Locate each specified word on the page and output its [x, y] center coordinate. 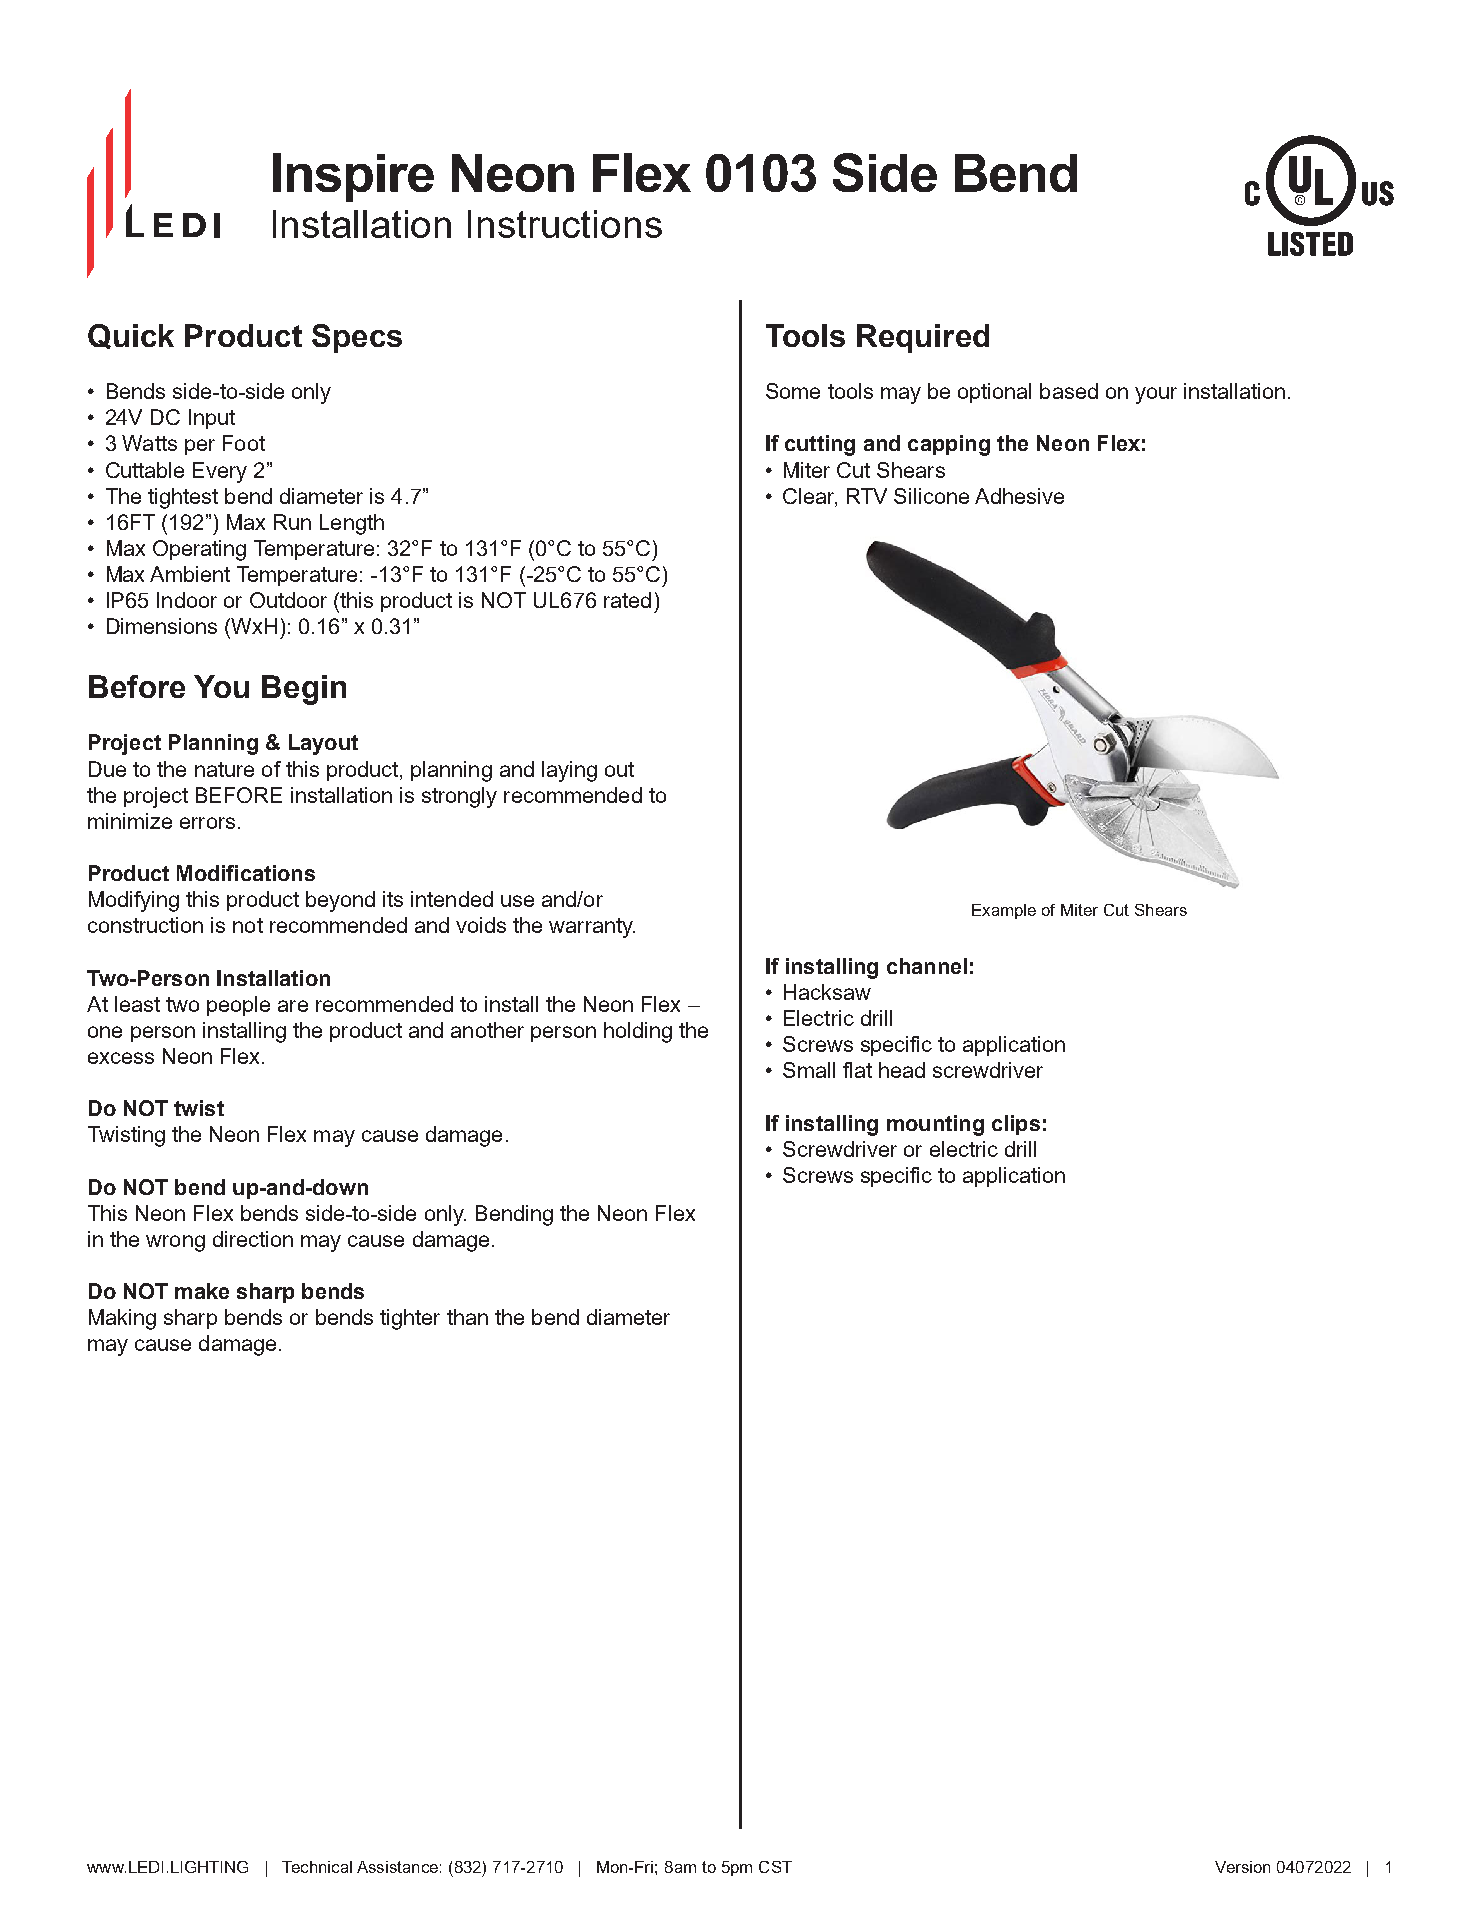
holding [638, 1032]
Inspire [353, 177]
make [202, 1291]
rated [627, 600]
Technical [317, 1867]
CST [775, 1867]
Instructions [565, 224]
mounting [935, 1125]
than [467, 1317]
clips [1016, 1125]
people [238, 1006]
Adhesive [1019, 496]
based [1069, 391]
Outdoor [288, 600]
